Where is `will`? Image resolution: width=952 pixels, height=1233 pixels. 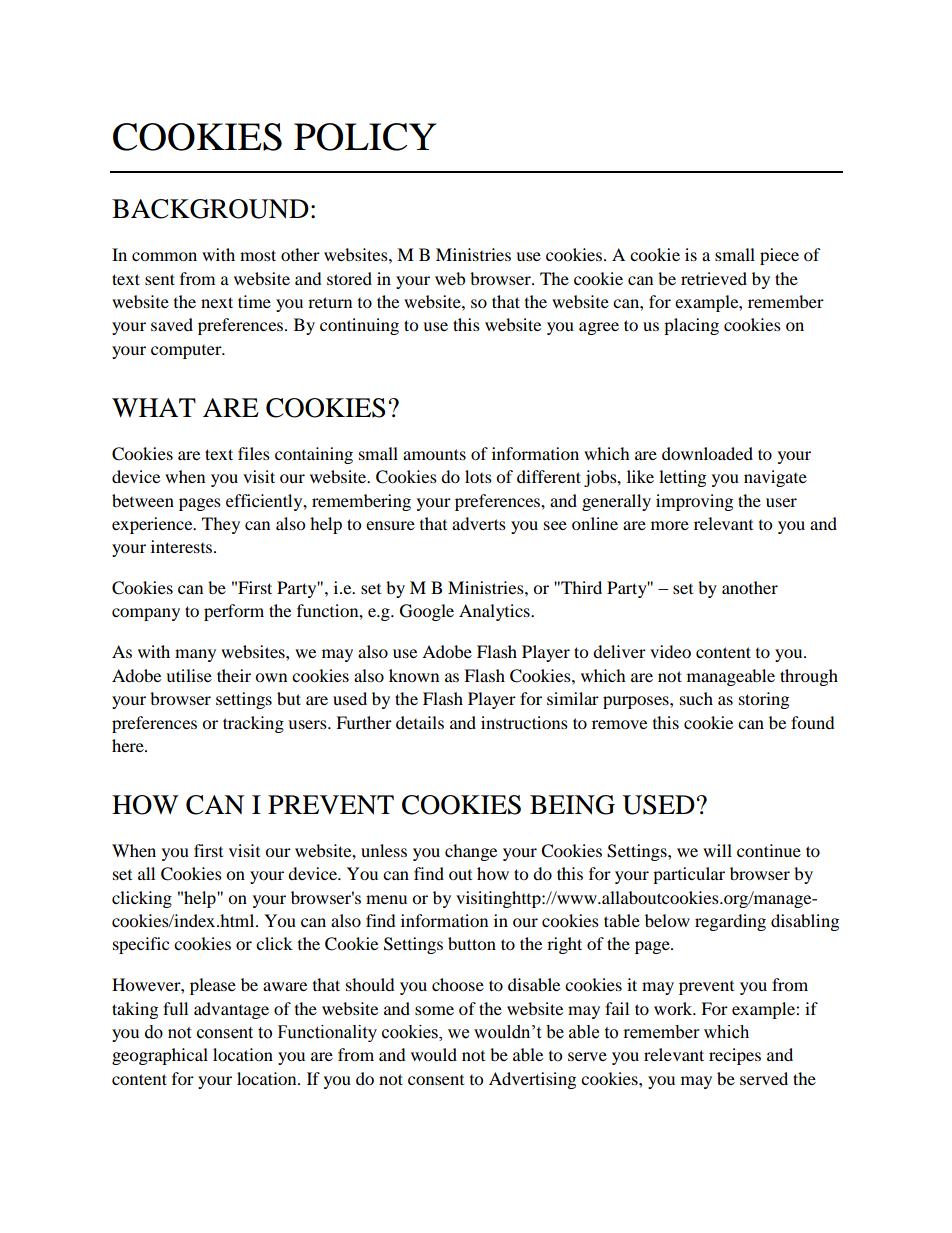 will is located at coordinates (717, 850).
